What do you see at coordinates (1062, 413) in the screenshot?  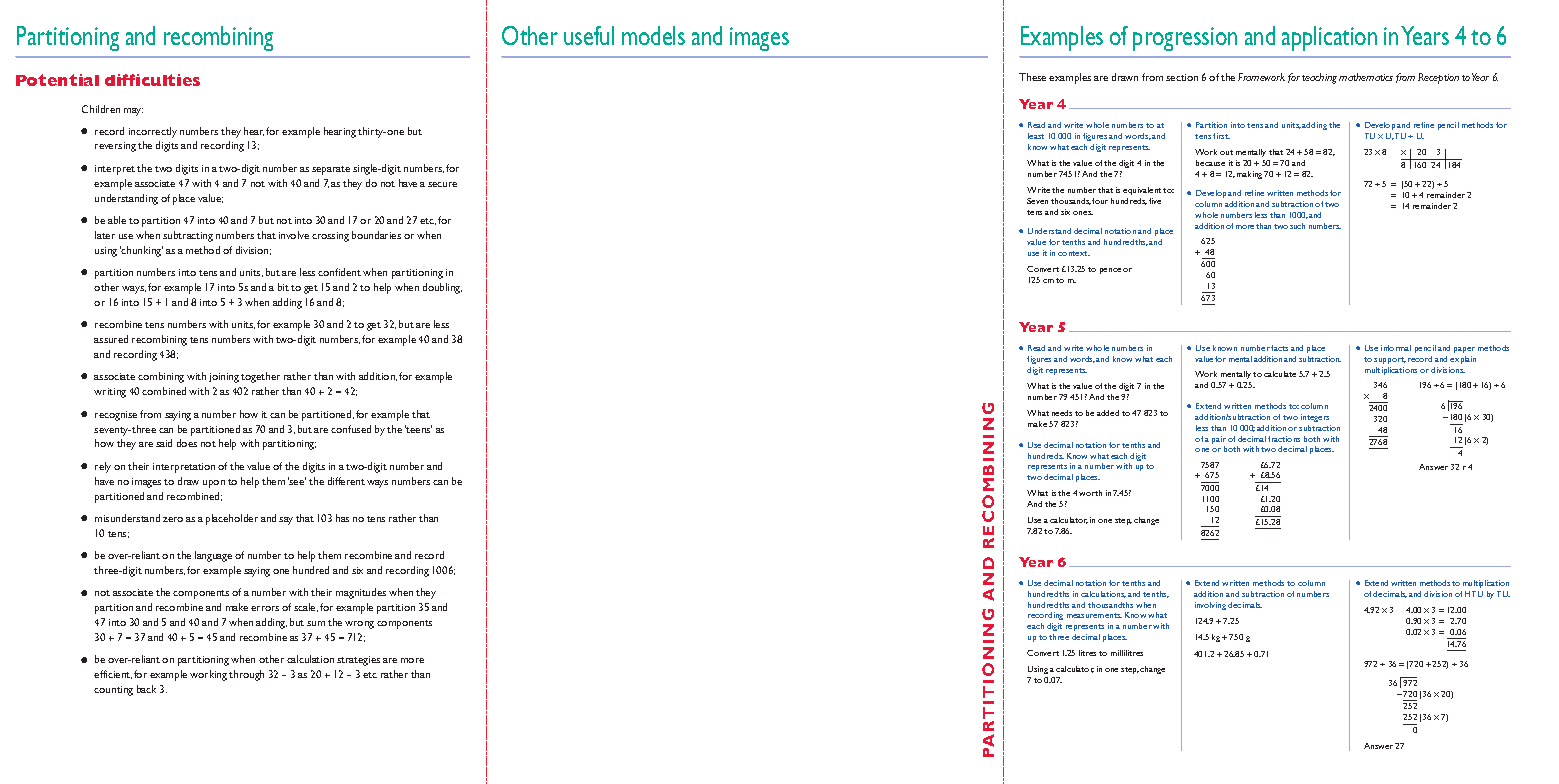 I see `needs` at bounding box center [1062, 413].
